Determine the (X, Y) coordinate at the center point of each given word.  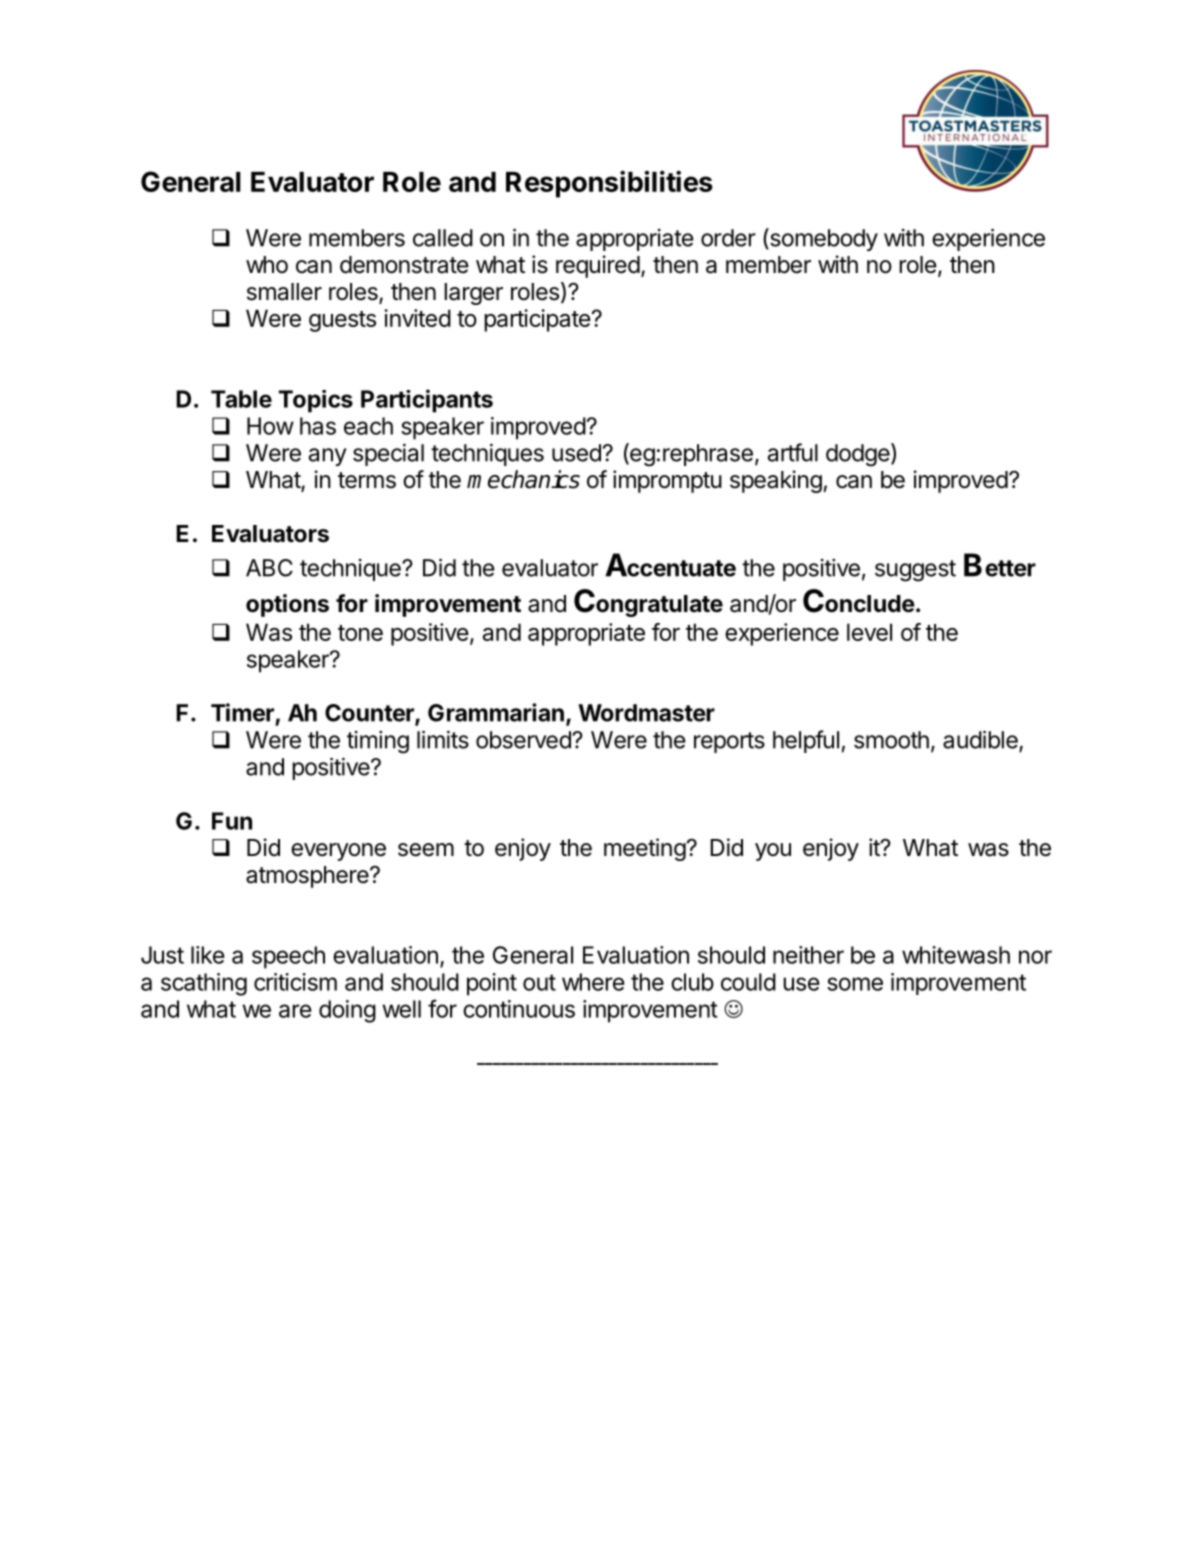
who (267, 264)
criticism (295, 982)
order (728, 238)
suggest (915, 571)
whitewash (956, 955)
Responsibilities (609, 184)
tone (360, 633)
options (287, 605)
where (593, 982)
